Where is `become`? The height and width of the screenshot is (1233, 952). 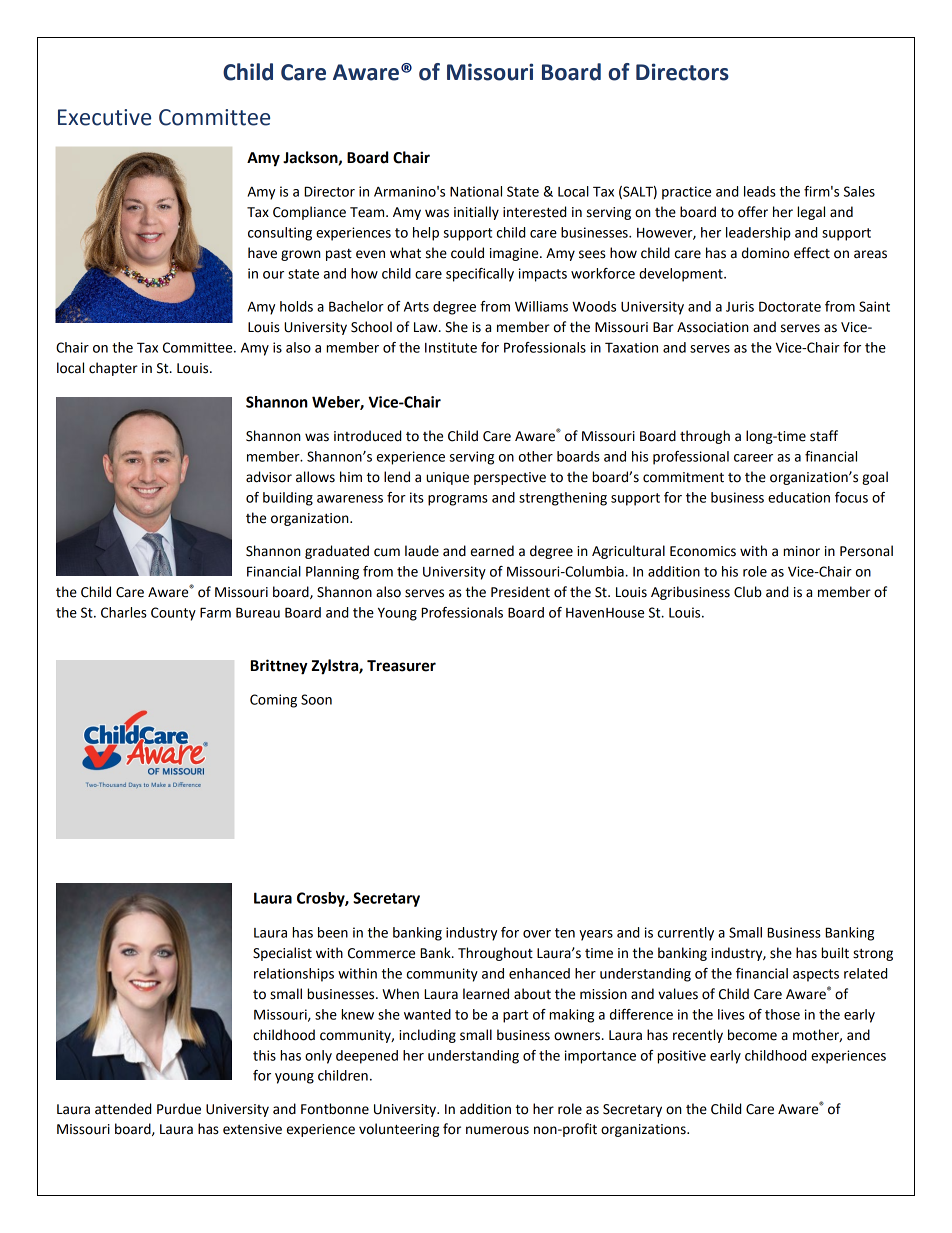 become is located at coordinates (752, 1035).
